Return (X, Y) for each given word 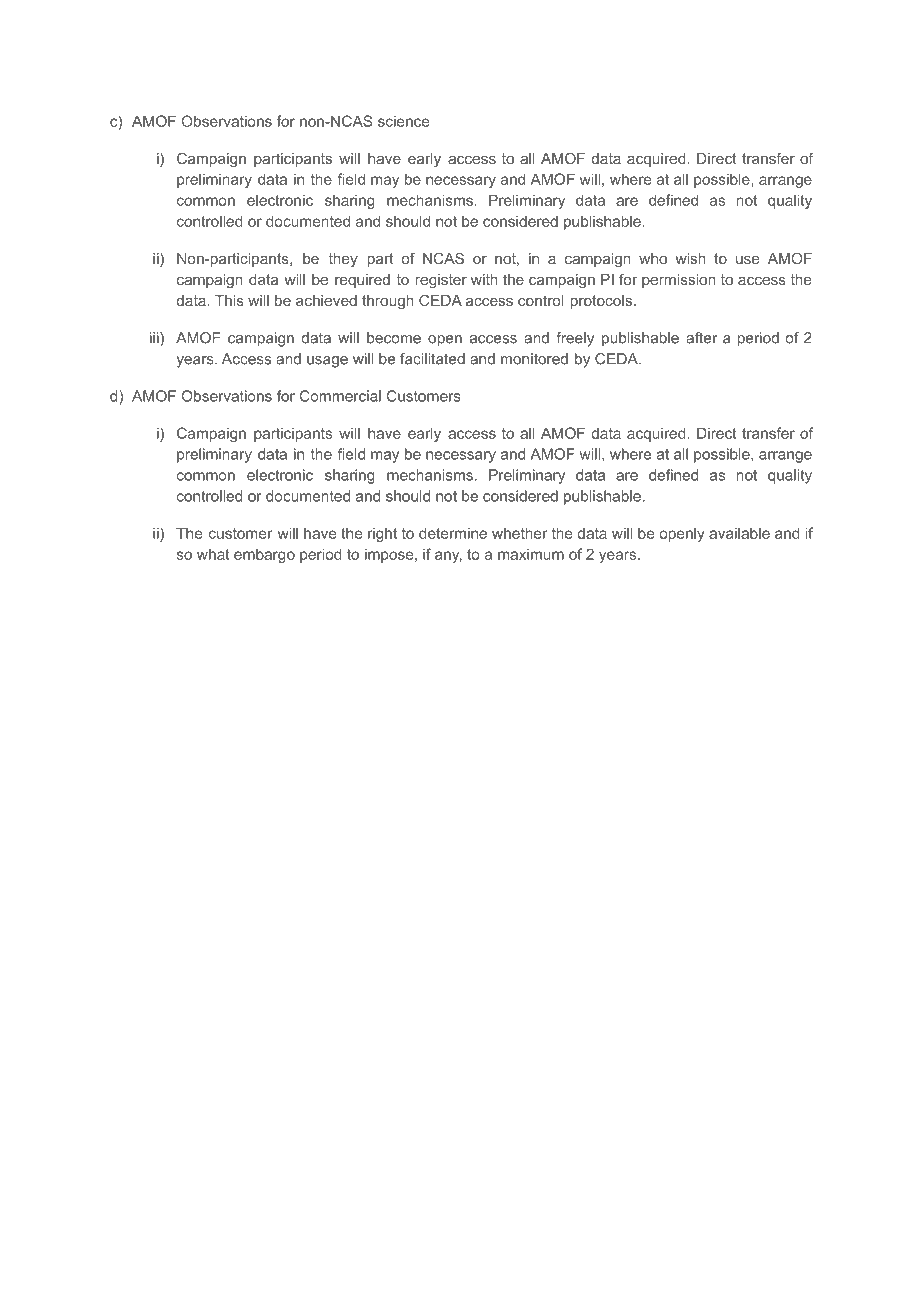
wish (690, 258)
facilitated (432, 359)
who (653, 258)
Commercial (340, 396)
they (343, 260)
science (403, 121)
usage (327, 362)
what (213, 554)
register (441, 281)
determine (453, 533)
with (484, 279)
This (229, 300)
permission (679, 281)
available (739, 533)
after (701, 338)
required (362, 281)
